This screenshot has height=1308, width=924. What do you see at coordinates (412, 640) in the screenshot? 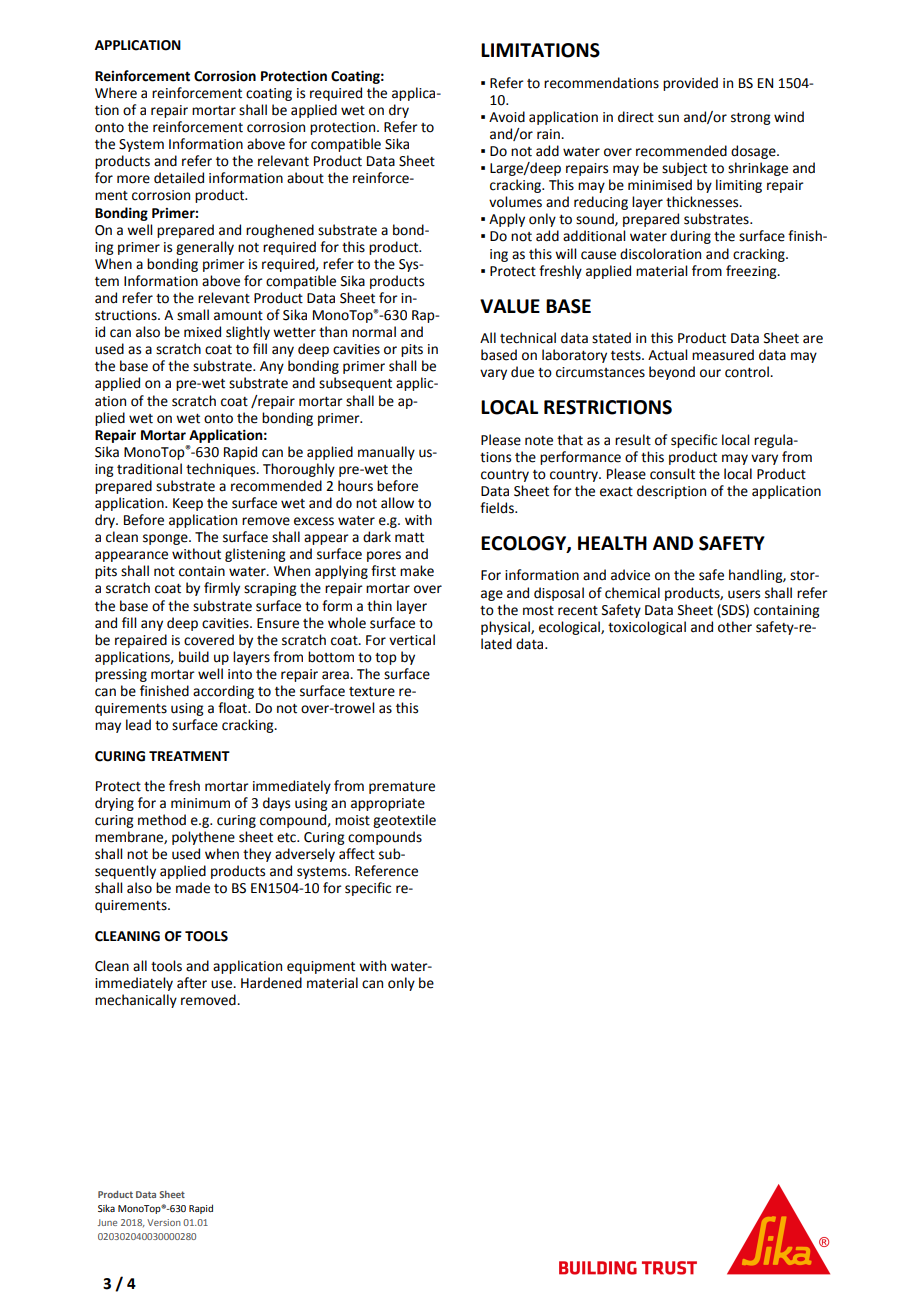
I see `vertical` at bounding box center [412, 640].
